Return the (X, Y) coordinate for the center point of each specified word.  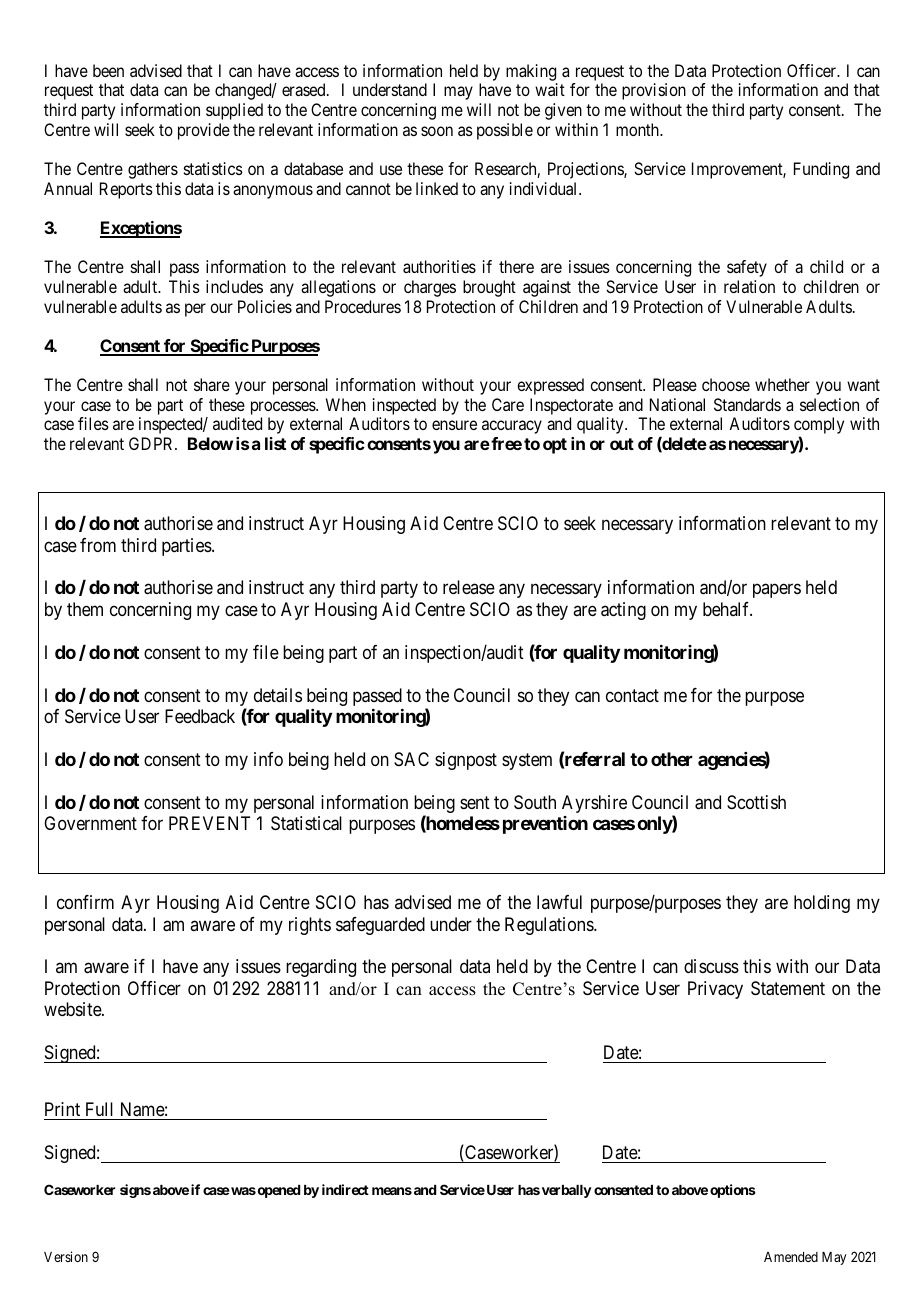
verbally (567, 1191)
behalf (727, 609)
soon (437, 131)
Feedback (200, 716)
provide (204, 131)
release (469, 587)
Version (66, 1256)
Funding (821, 170)
